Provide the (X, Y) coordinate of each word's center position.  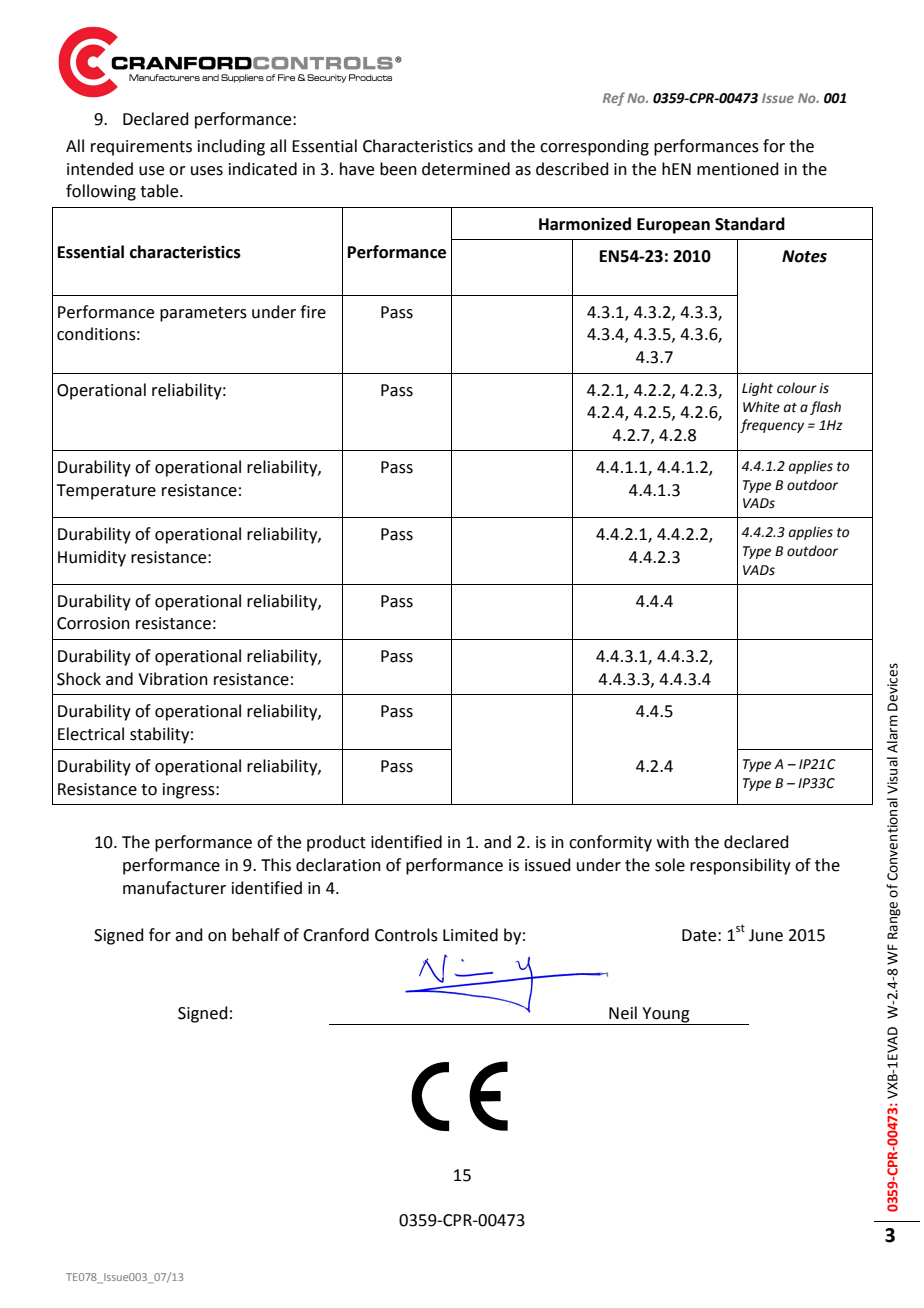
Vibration (173, 679)
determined (466, 169)
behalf (256, 935)
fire (313, 312)
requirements (141, 148)
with (673, 842)
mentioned (738, 169)
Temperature (106, 492)
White (761, 407)
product (336, 843)
